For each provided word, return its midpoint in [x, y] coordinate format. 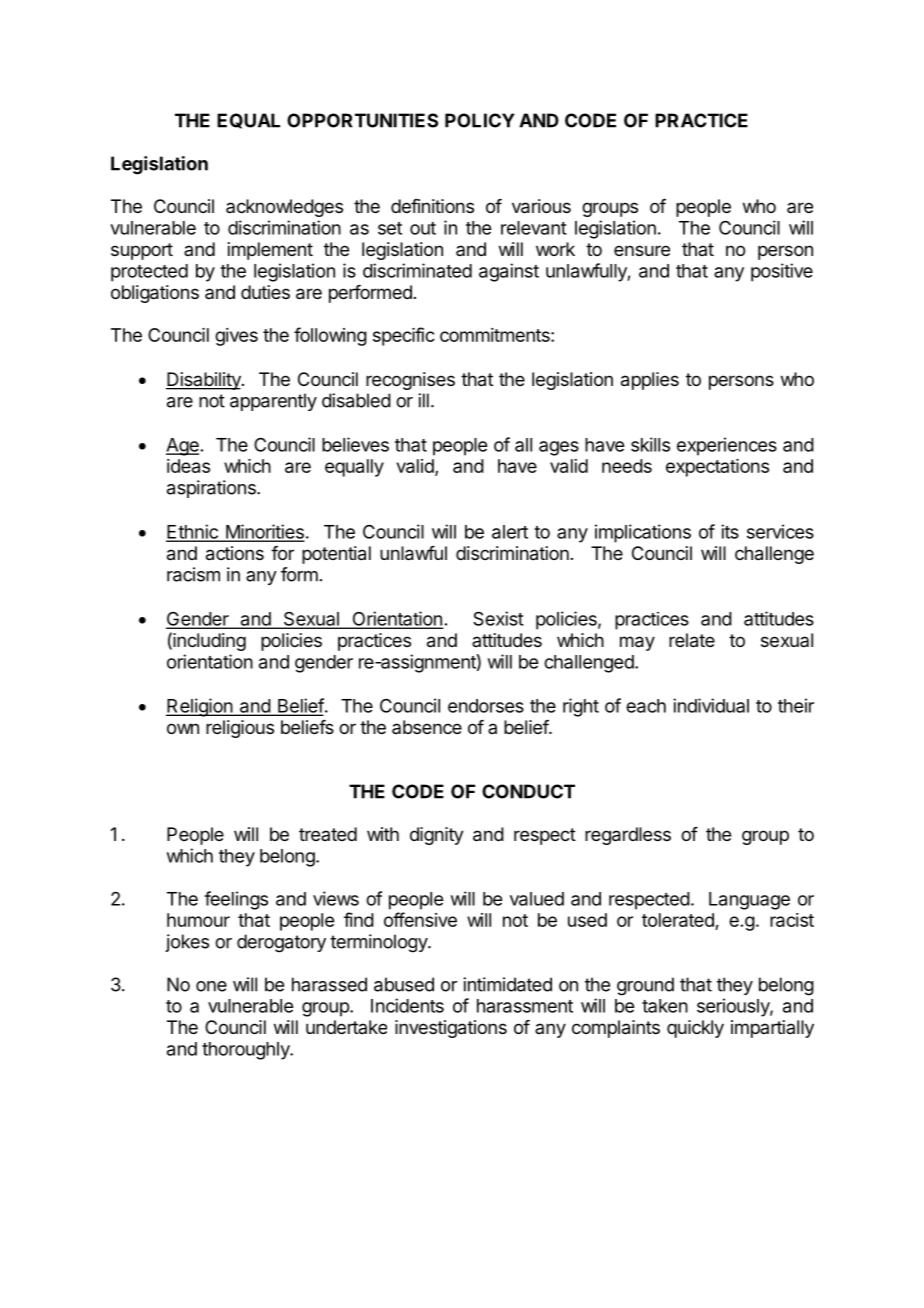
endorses [486, 706]
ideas [188, 466]
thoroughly [246, 1051]
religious [240, 729]
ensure [642, 250]
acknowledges [284, 208]
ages [559, 448]
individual [711, 705]
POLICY [480, 120]
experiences [727, 446]
